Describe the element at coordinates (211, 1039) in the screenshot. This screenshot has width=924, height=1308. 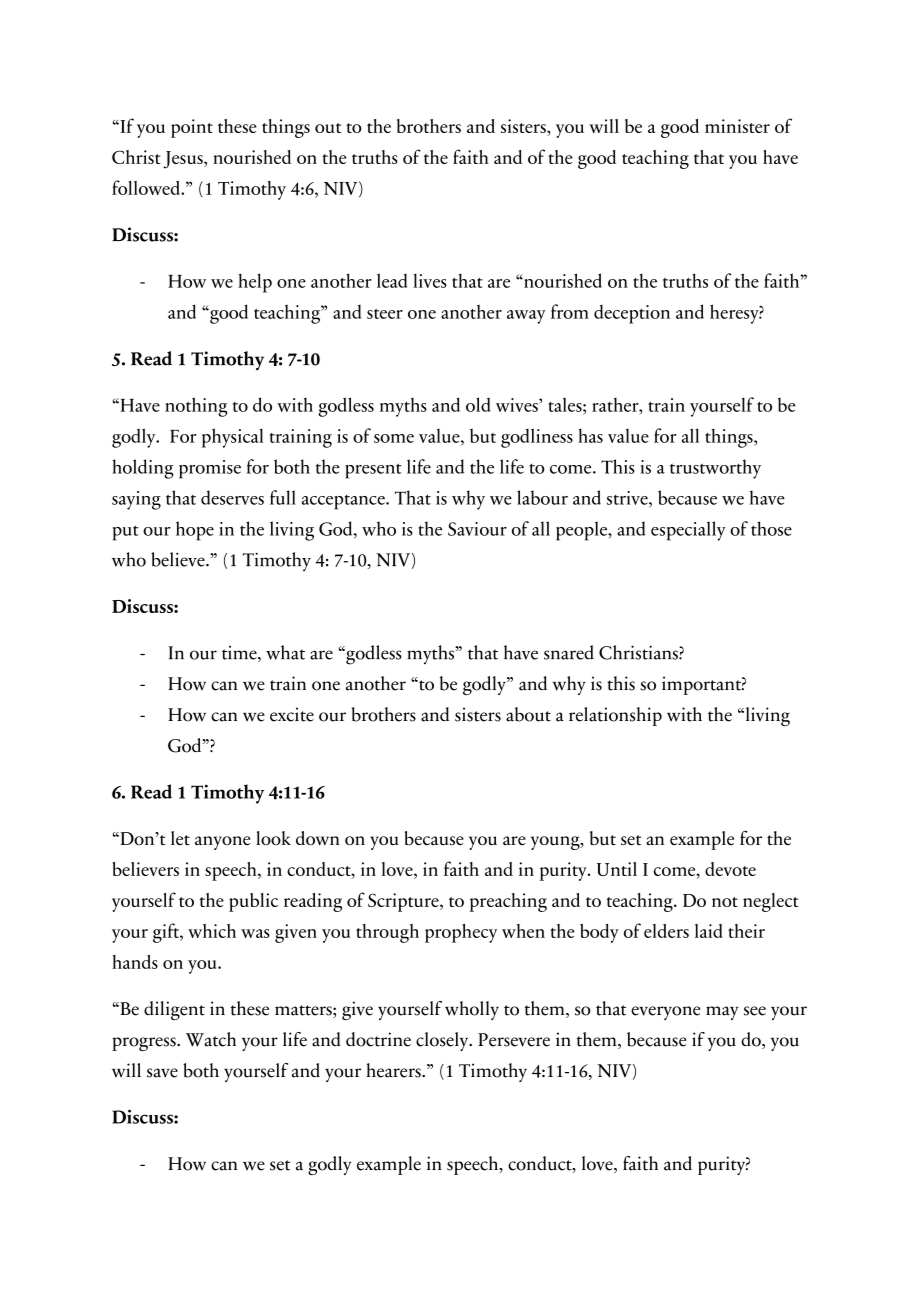
I see `Watch` at that location.
